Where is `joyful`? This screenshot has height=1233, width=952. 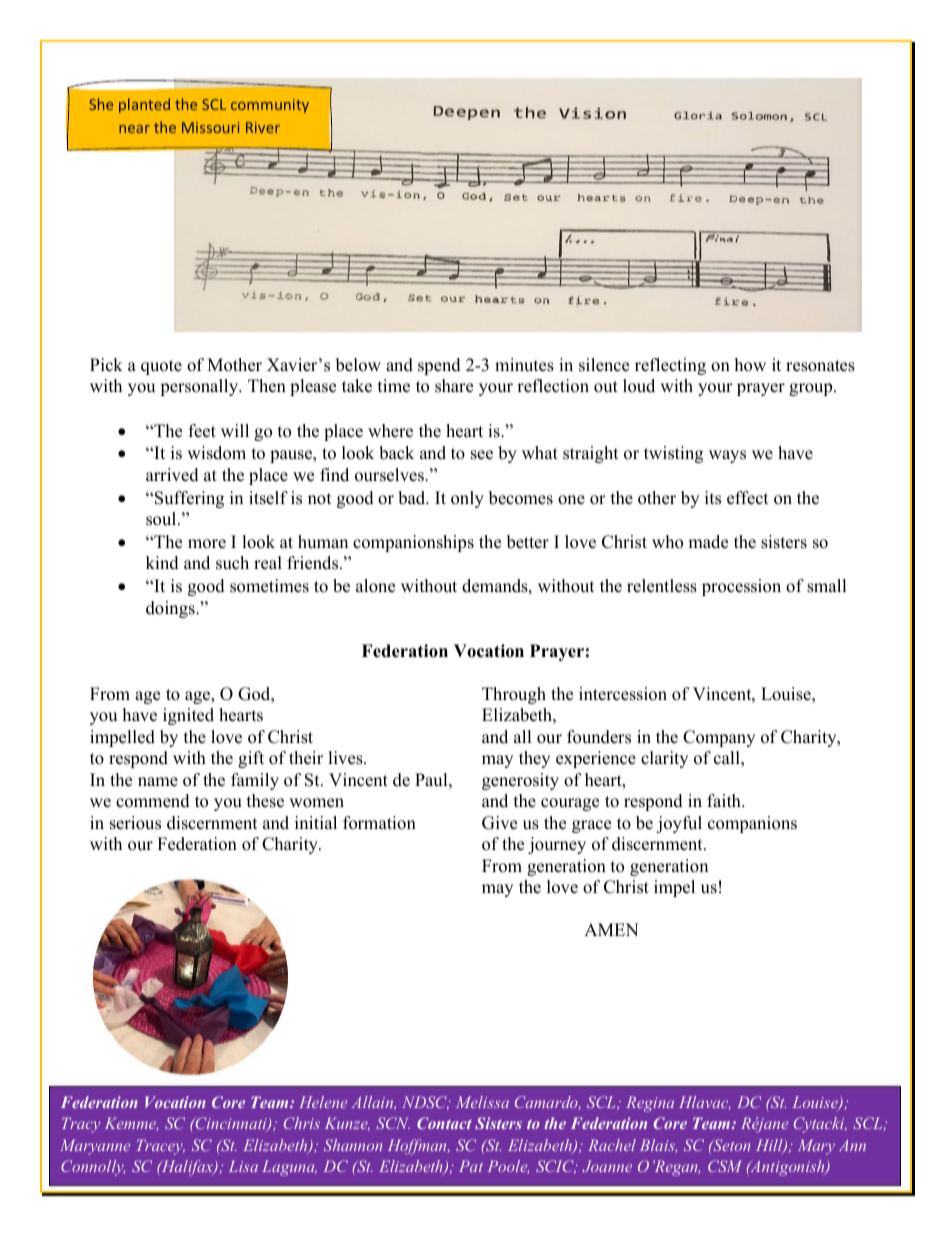 joyful is located at coordinates (679, 824).
